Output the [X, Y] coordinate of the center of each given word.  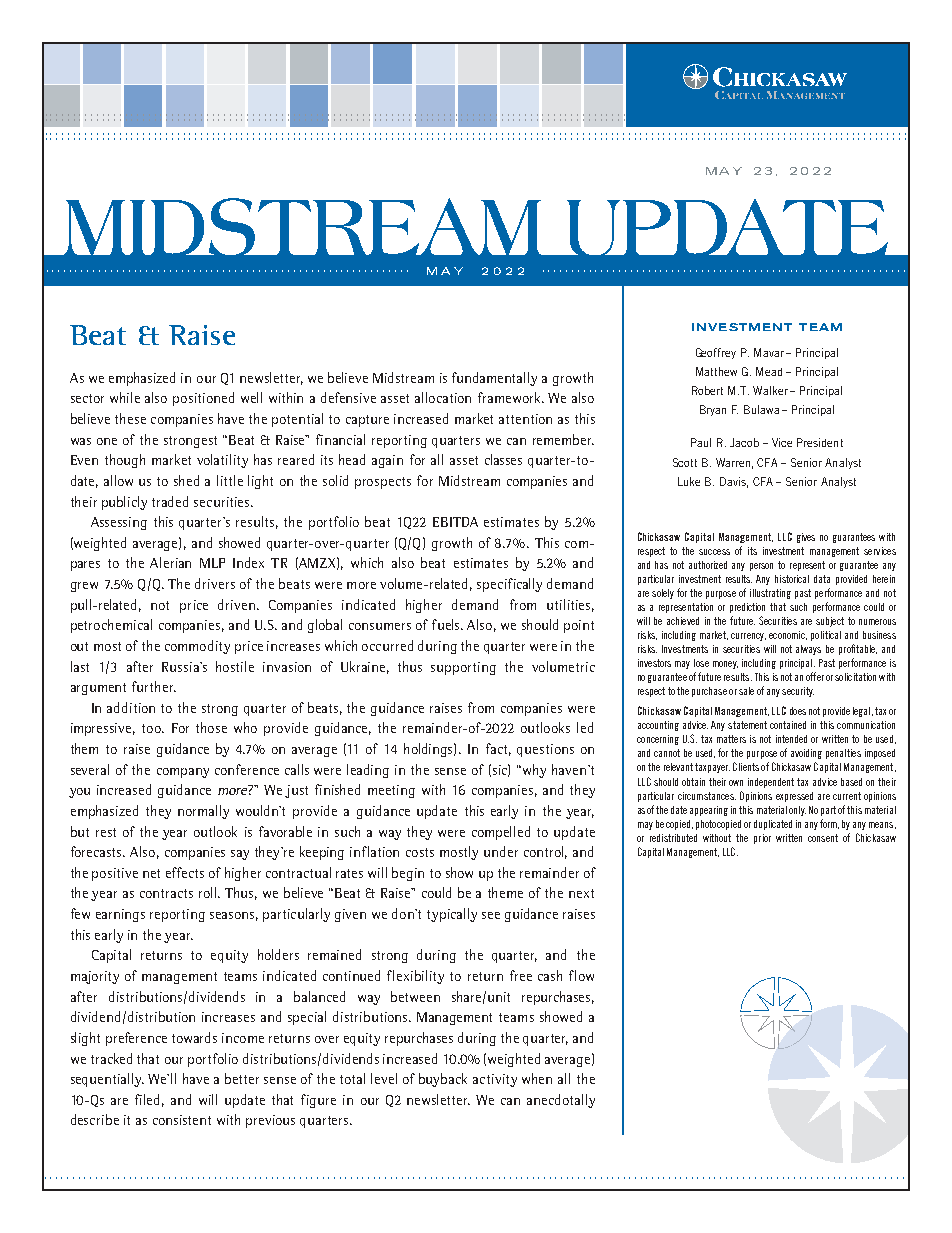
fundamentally [494, 379]
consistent [182, 1120]
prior [762, 839]
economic [788, 635]
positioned [203, 399]
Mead [769, 371]
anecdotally [561, 1101]
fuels [447, 624]
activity [495, 1080]
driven [236, 604]
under [501, 851]
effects [185, 872]
